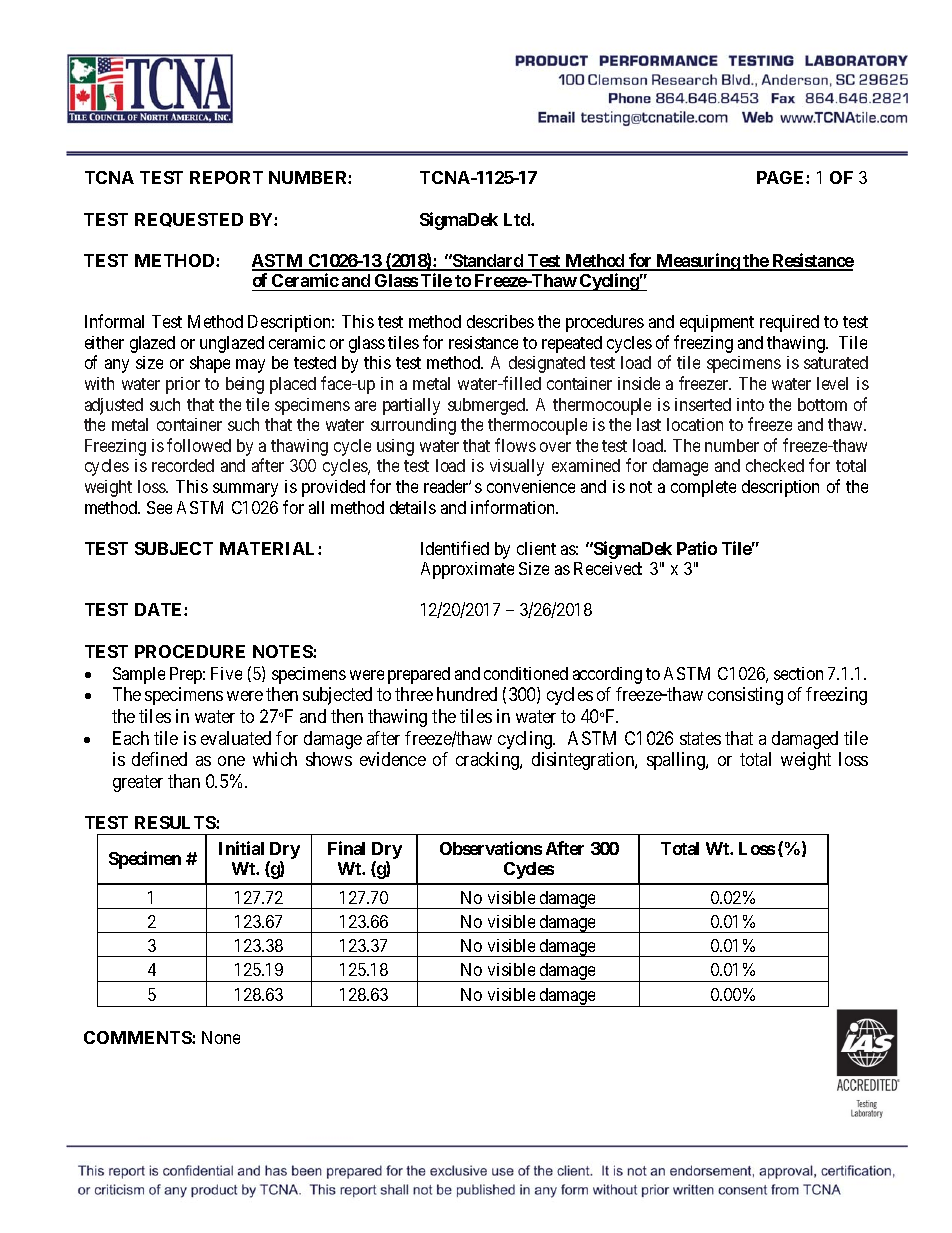 The width and height of the screenshot is (952, 1233). What do you see at coordinates (226, 673) in the screenshot?
I see `Five` at bounding box center [226, 673].
